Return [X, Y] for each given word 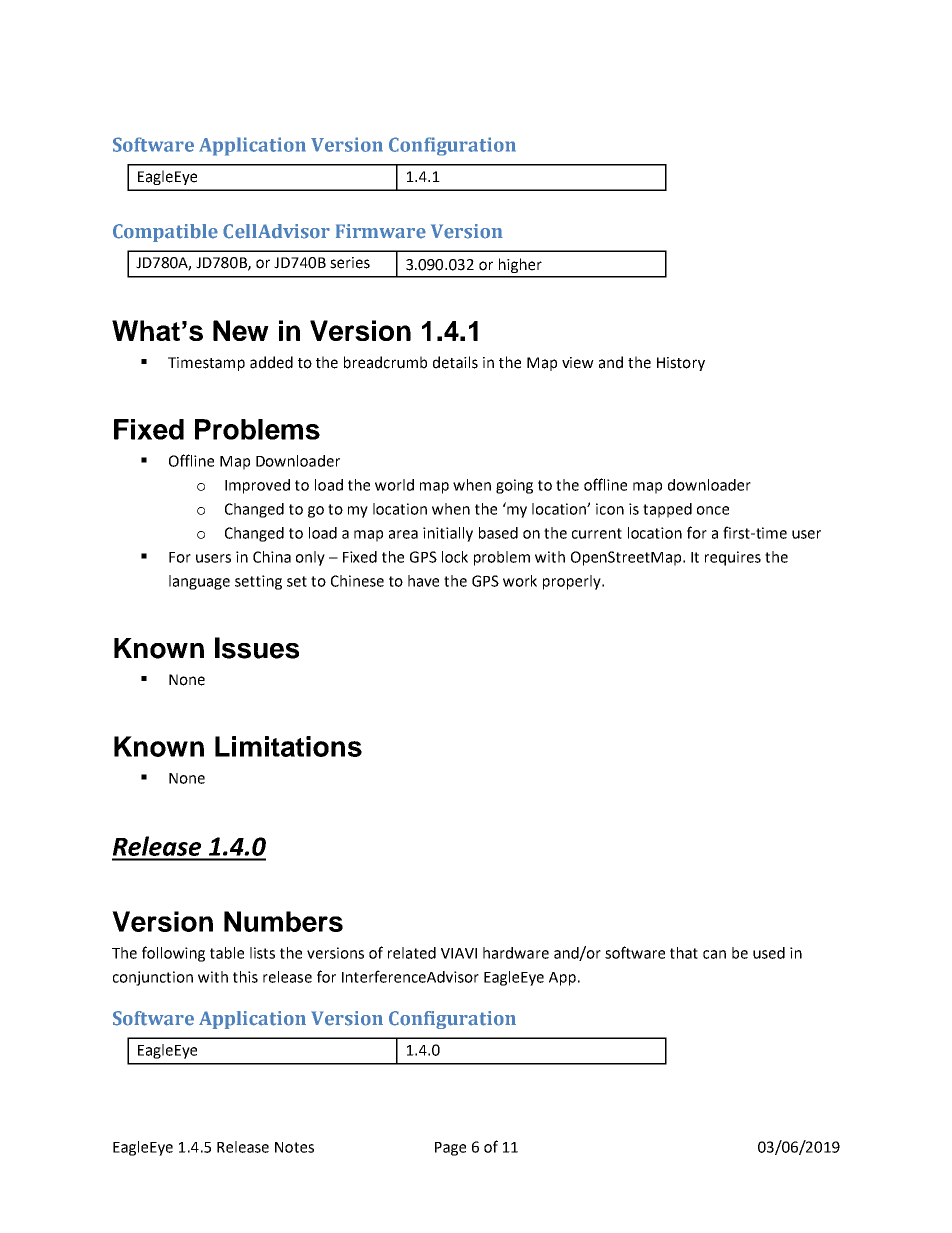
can [714, 954]
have [423, 581]
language [199, 582]
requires [733, 558]
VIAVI [459, 953]
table [227, 953]
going [514, 486]
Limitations [288, 746]
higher [520, 265]
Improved [257, 486]
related [412, 953]
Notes [294, 1147]
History [681, 364]
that [684, 953]
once [713, 510]
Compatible [165, 233]
